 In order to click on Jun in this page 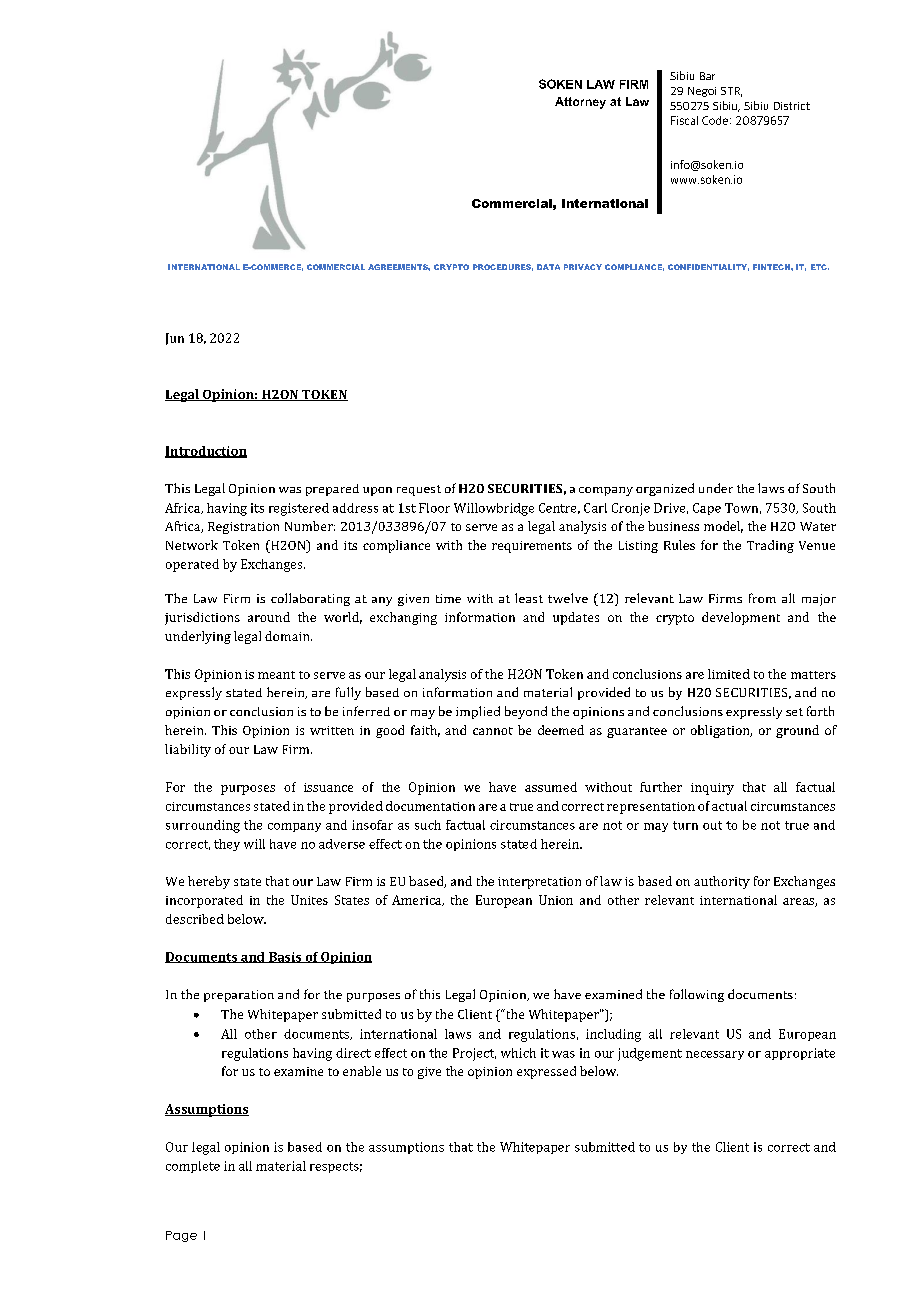, I will do `click(175, 339)`.
